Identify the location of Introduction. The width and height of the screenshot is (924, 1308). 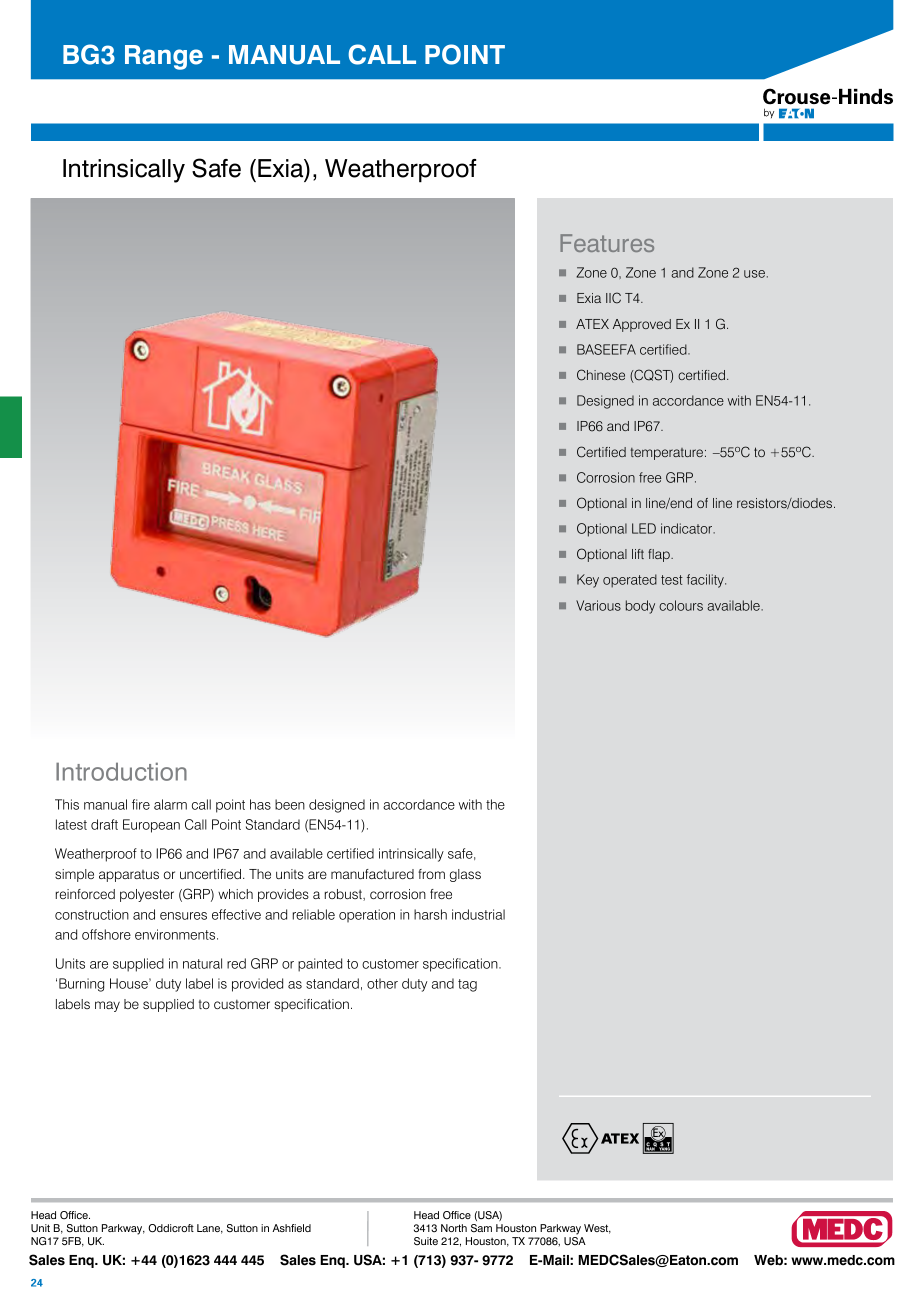
(121, 772).
